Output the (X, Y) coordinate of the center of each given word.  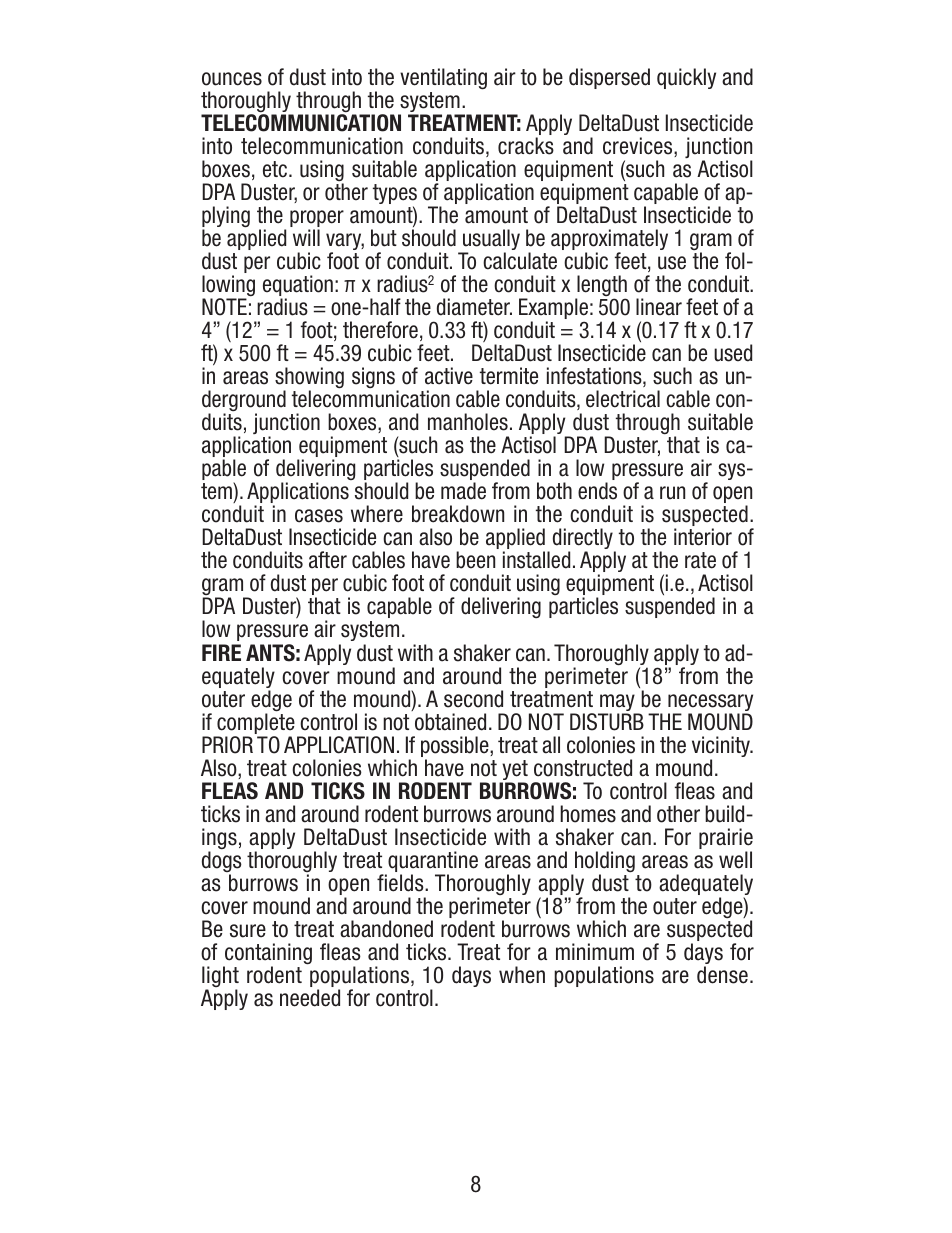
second (473, 699)
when (522, 975)
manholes (468, 422)
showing (309, 379)
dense (722, 975)
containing (267, 955)
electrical (623, 399)
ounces (232, 79)
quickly (686, 78)
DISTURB (607, 722)
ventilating (443, 79)
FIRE (221, 652)
